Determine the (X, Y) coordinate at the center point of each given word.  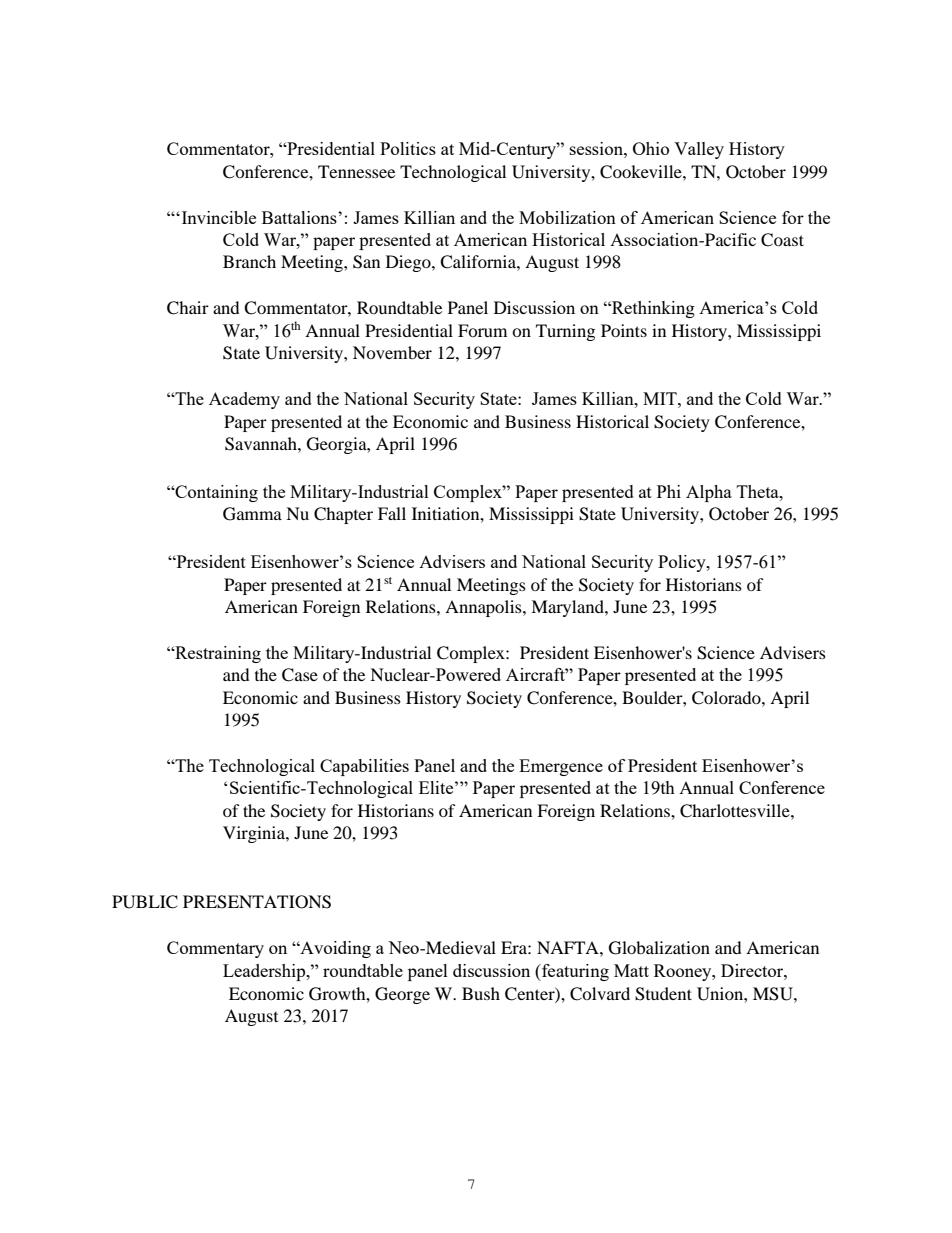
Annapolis (484, 608)
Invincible (217, 217)
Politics (408, 148)
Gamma (252, 514)
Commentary (215, 949)
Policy (683, 563)
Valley (699, 150)
